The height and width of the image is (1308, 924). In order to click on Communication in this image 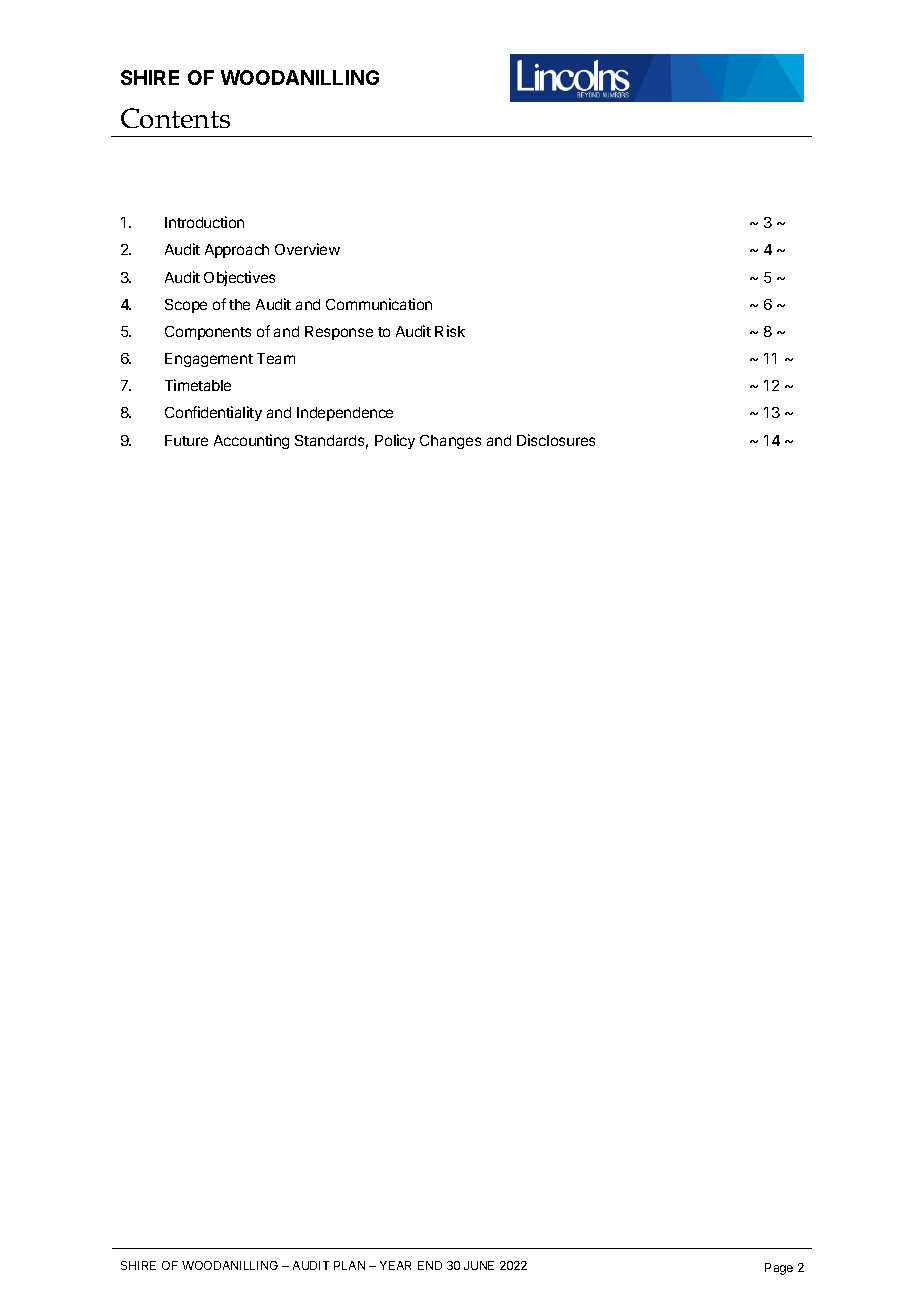, I will do `click(379, 304)`.
